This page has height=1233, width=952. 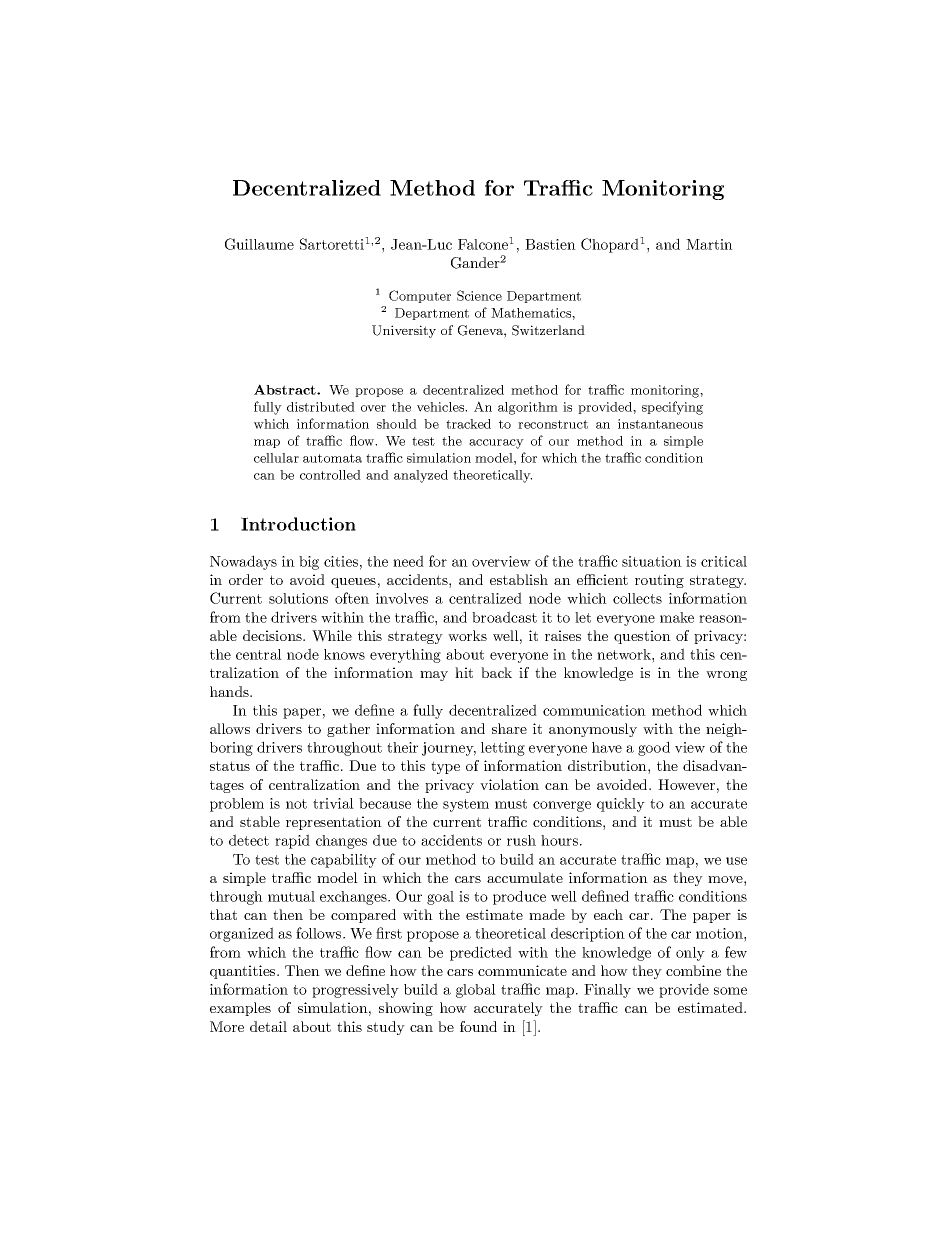 What do you see at coordinates (298, 524) in the page?
I see `Introduction` at bounding box center [298, 524].
